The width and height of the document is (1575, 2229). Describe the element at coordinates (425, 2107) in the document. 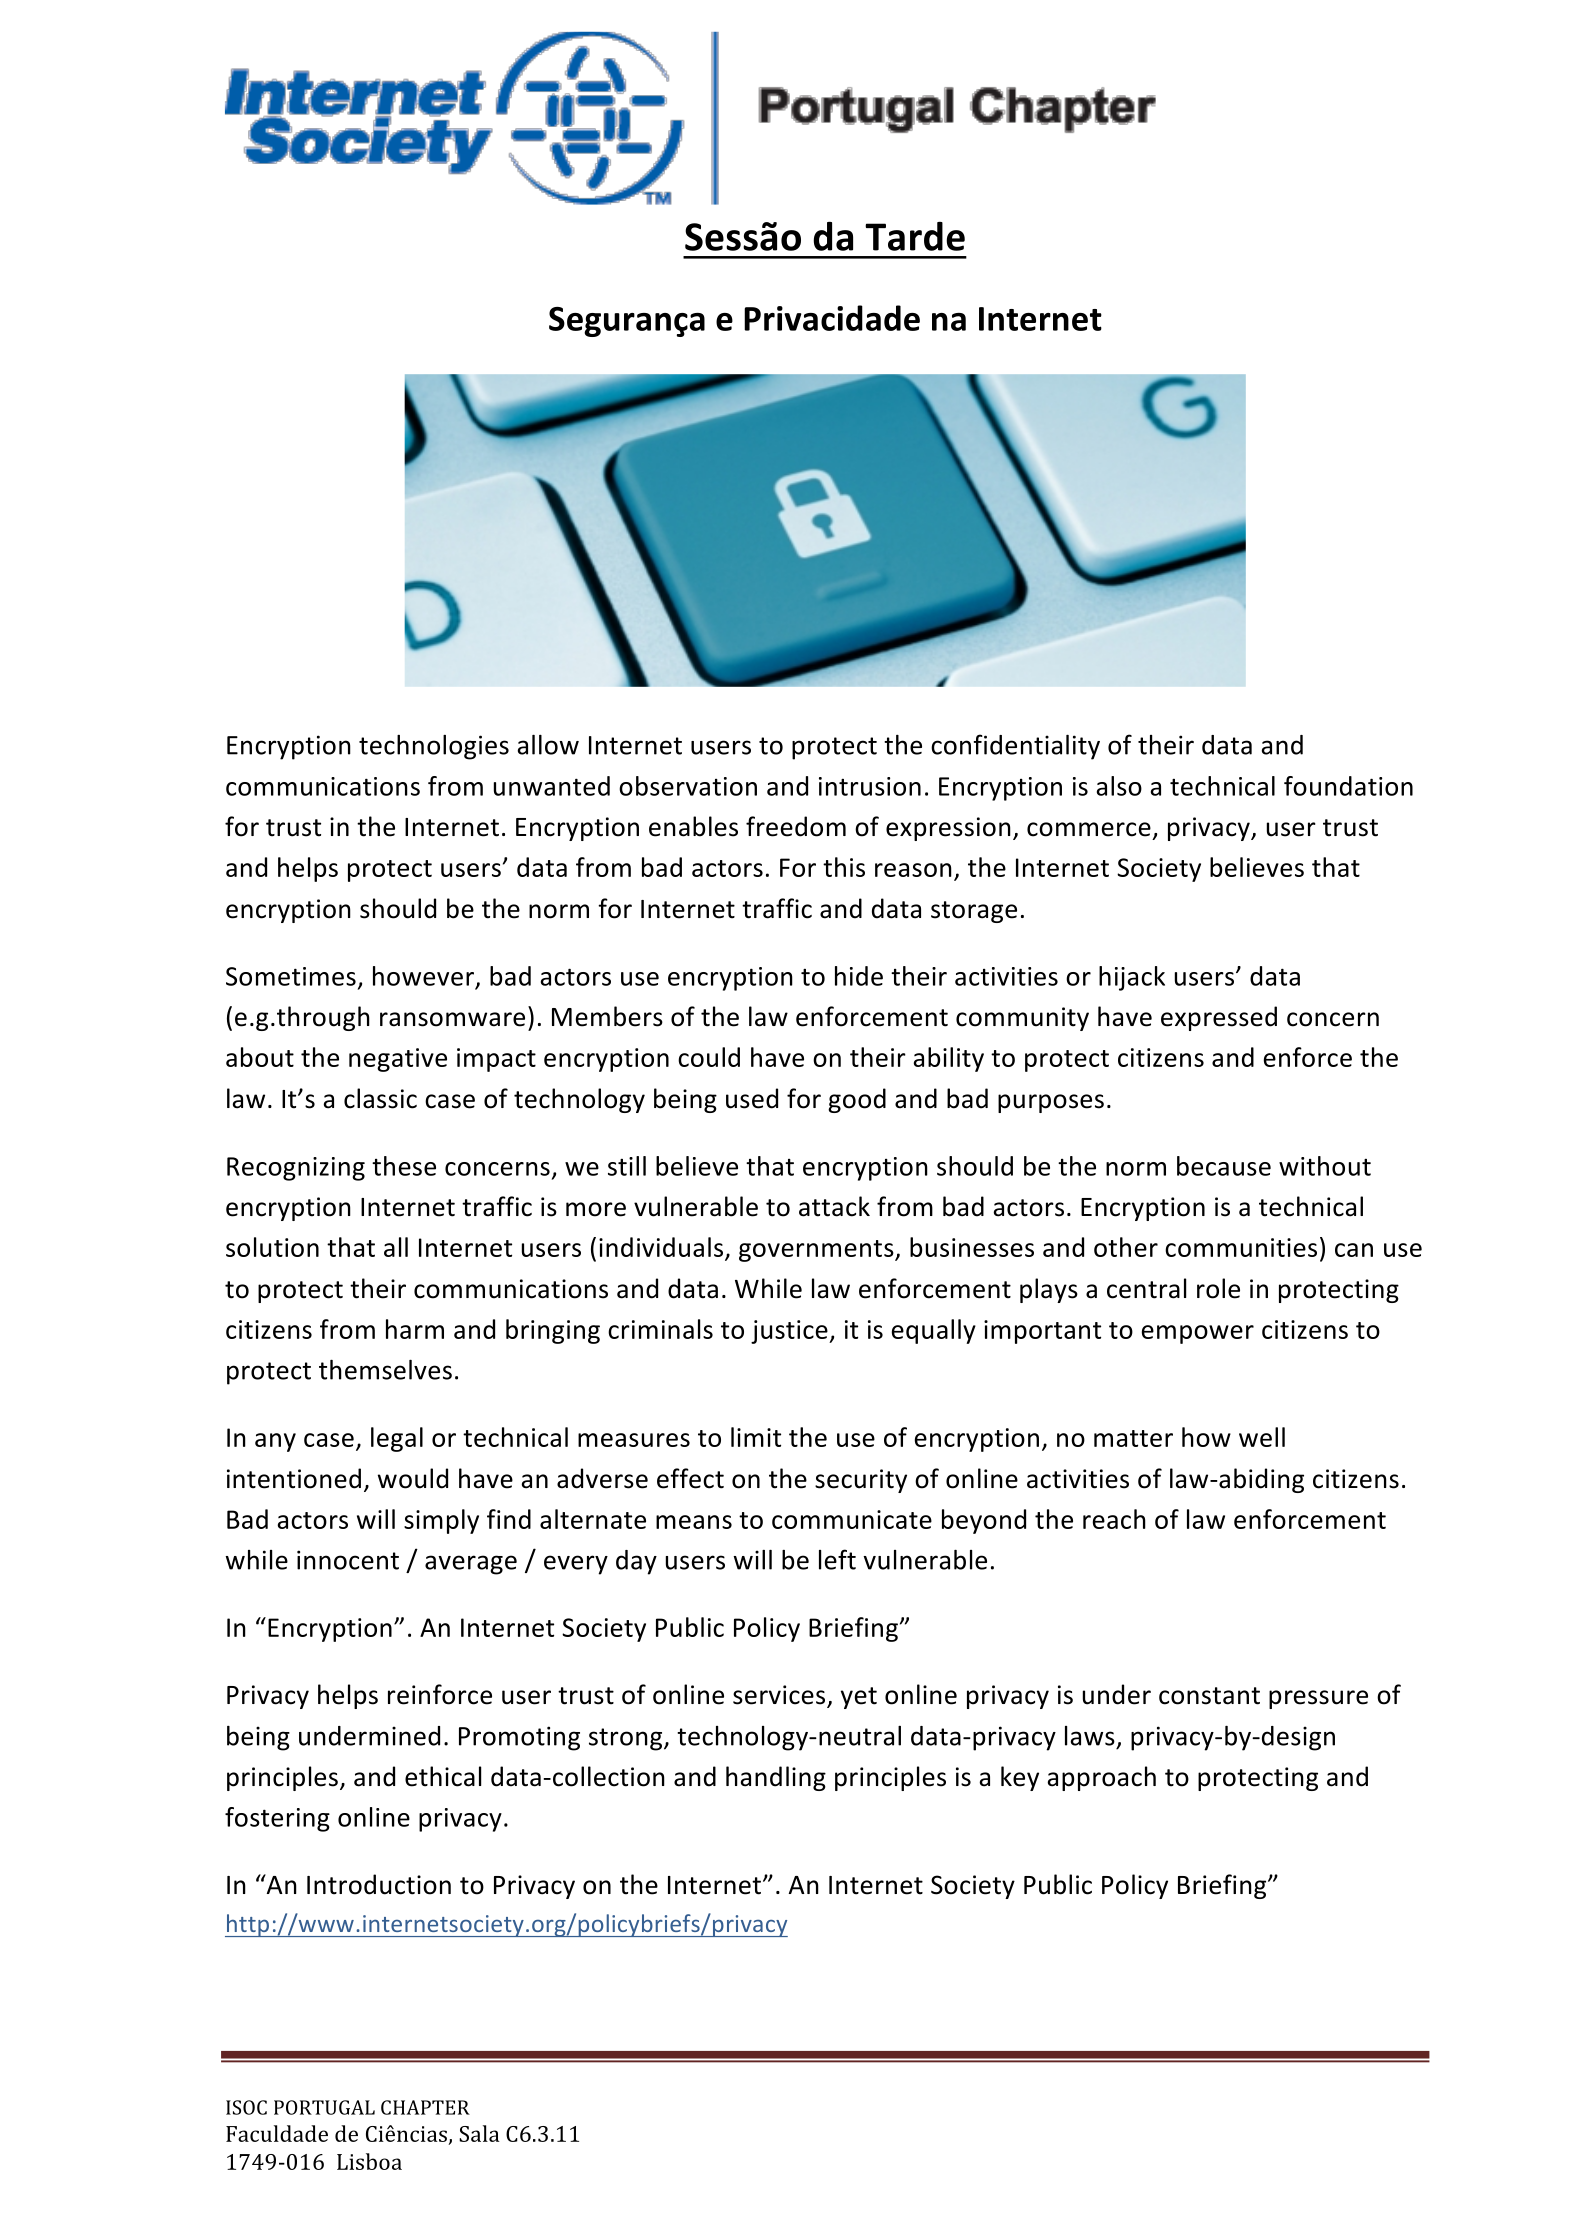

I see `CHAPTER` at that location.
